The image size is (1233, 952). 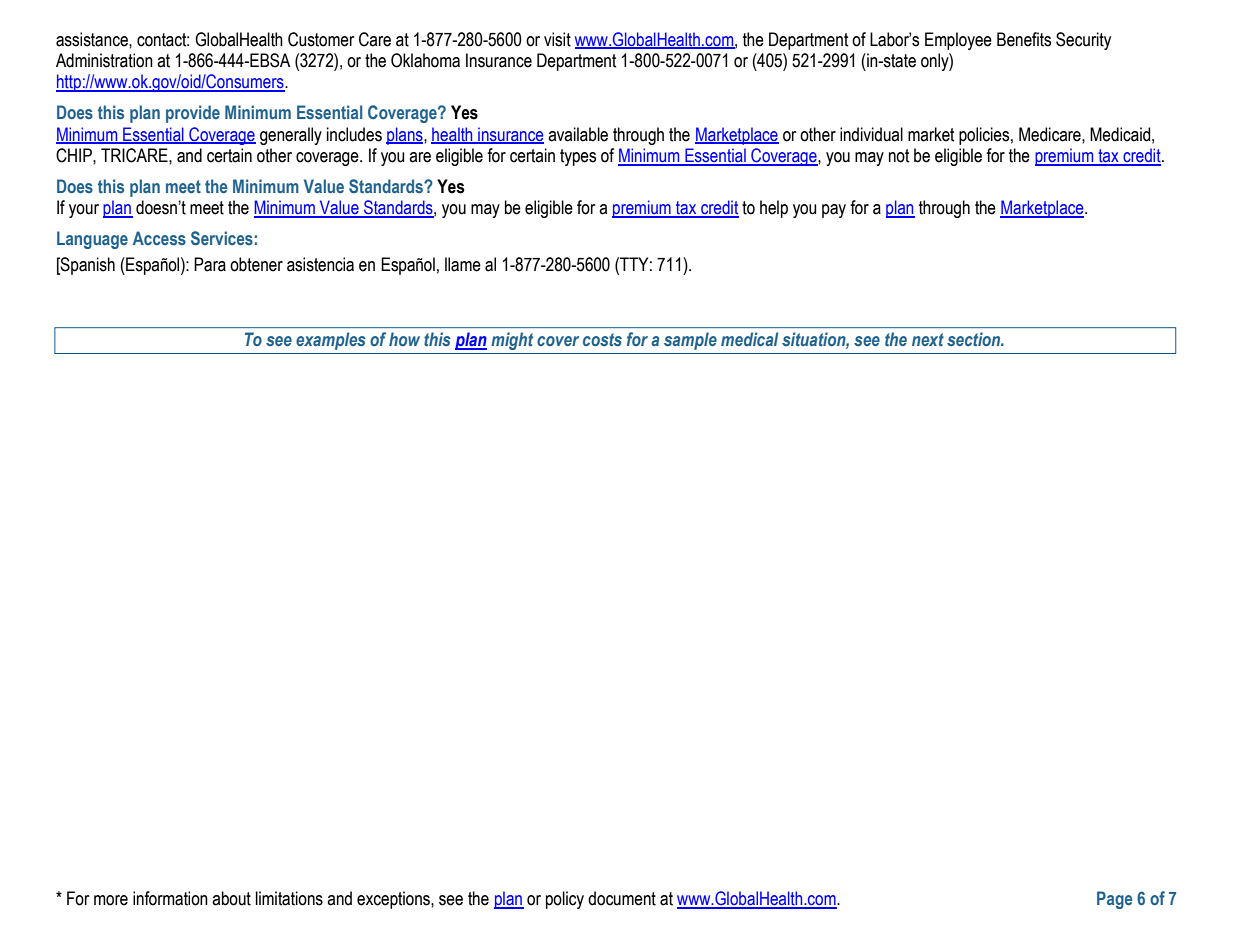 What do you see at coordinates (104, 60) in the page?
I see `Administration` at bounding box center [104, 60].
